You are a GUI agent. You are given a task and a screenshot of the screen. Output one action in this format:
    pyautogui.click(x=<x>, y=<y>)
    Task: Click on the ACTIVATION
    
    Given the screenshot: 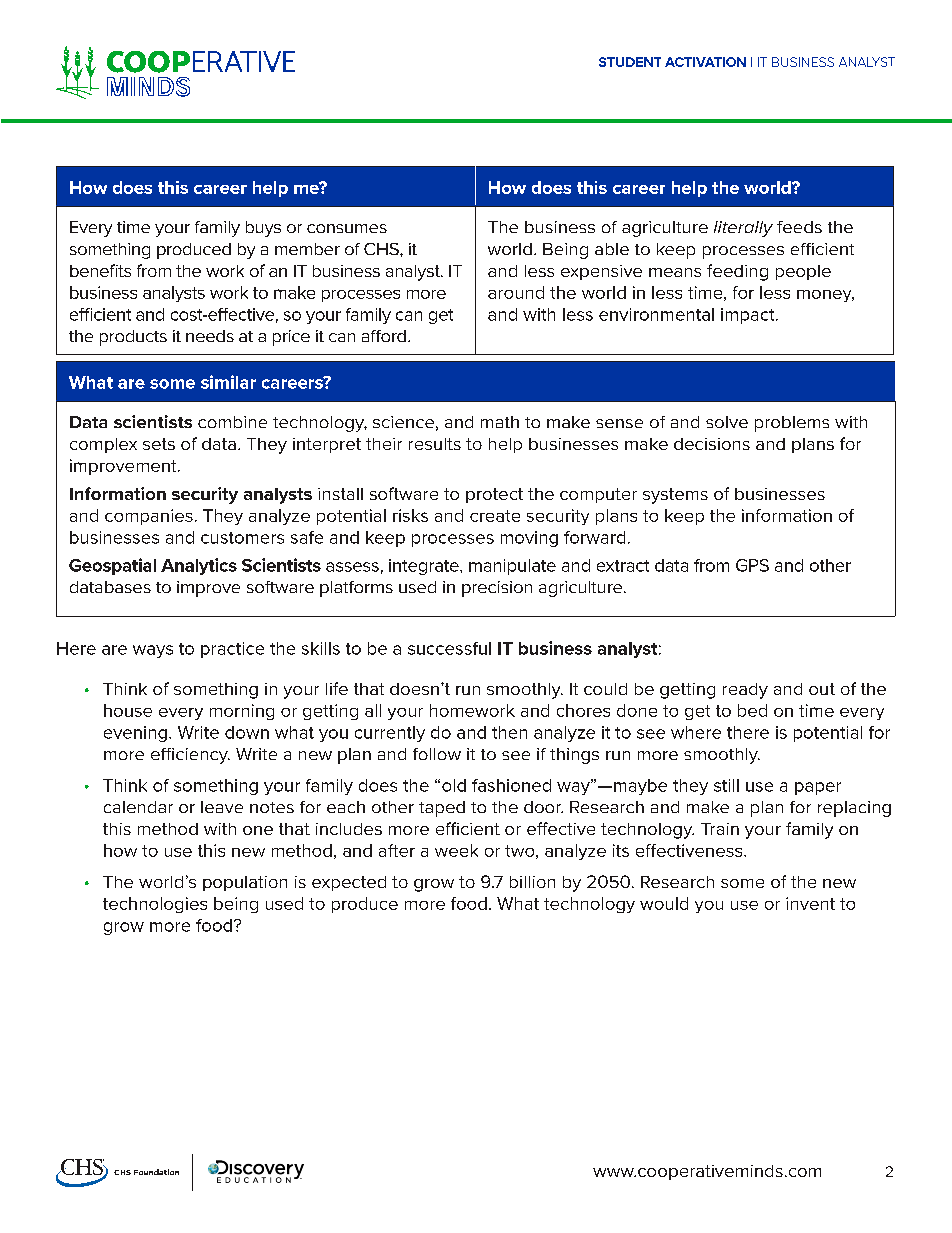 What is the action you would take?
    pyautogui.click(x=705, y=62)
